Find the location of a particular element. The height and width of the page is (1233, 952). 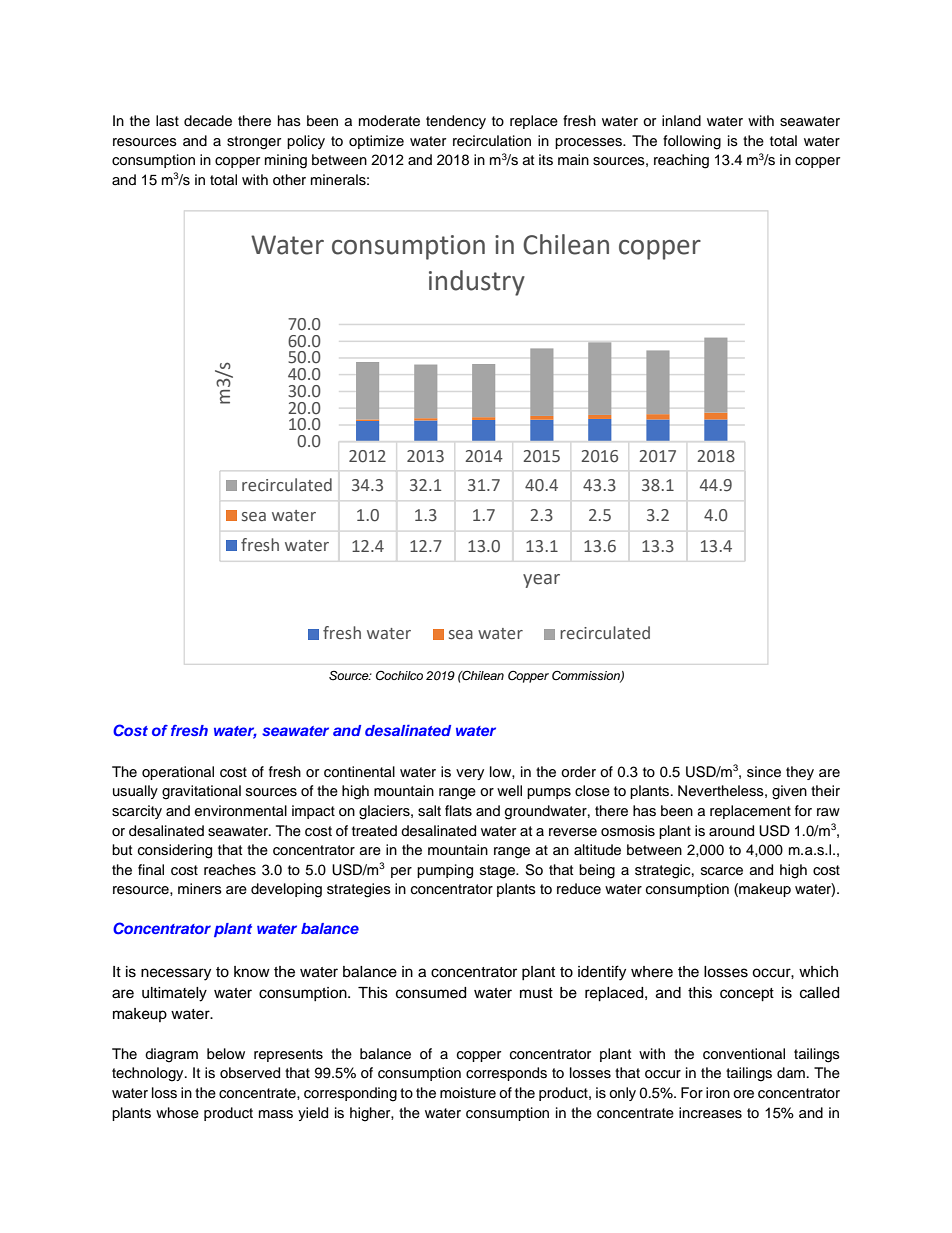

recirculation is located at coordinates (492, 141).
